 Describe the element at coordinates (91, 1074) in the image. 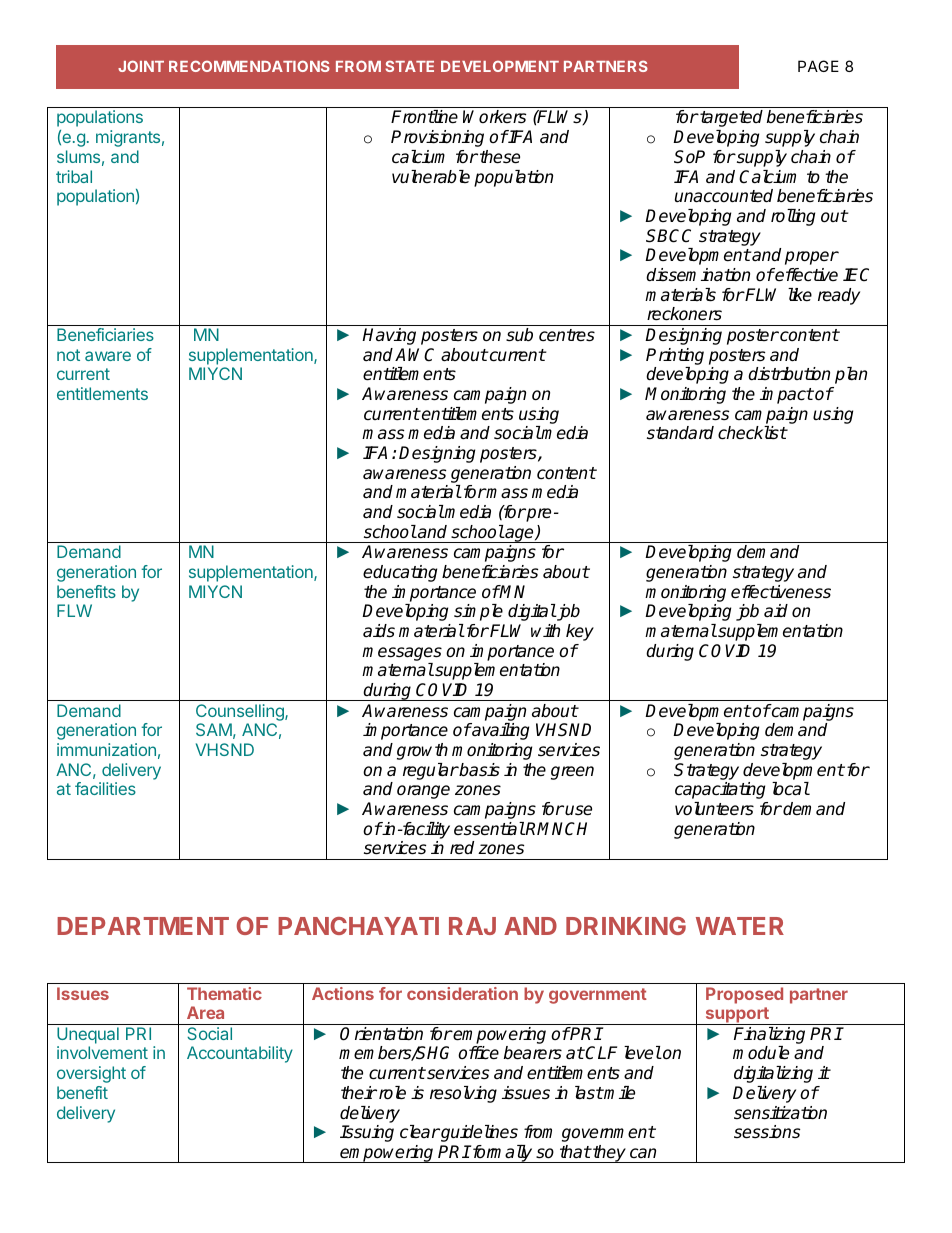

I see `oversight` at that location.
